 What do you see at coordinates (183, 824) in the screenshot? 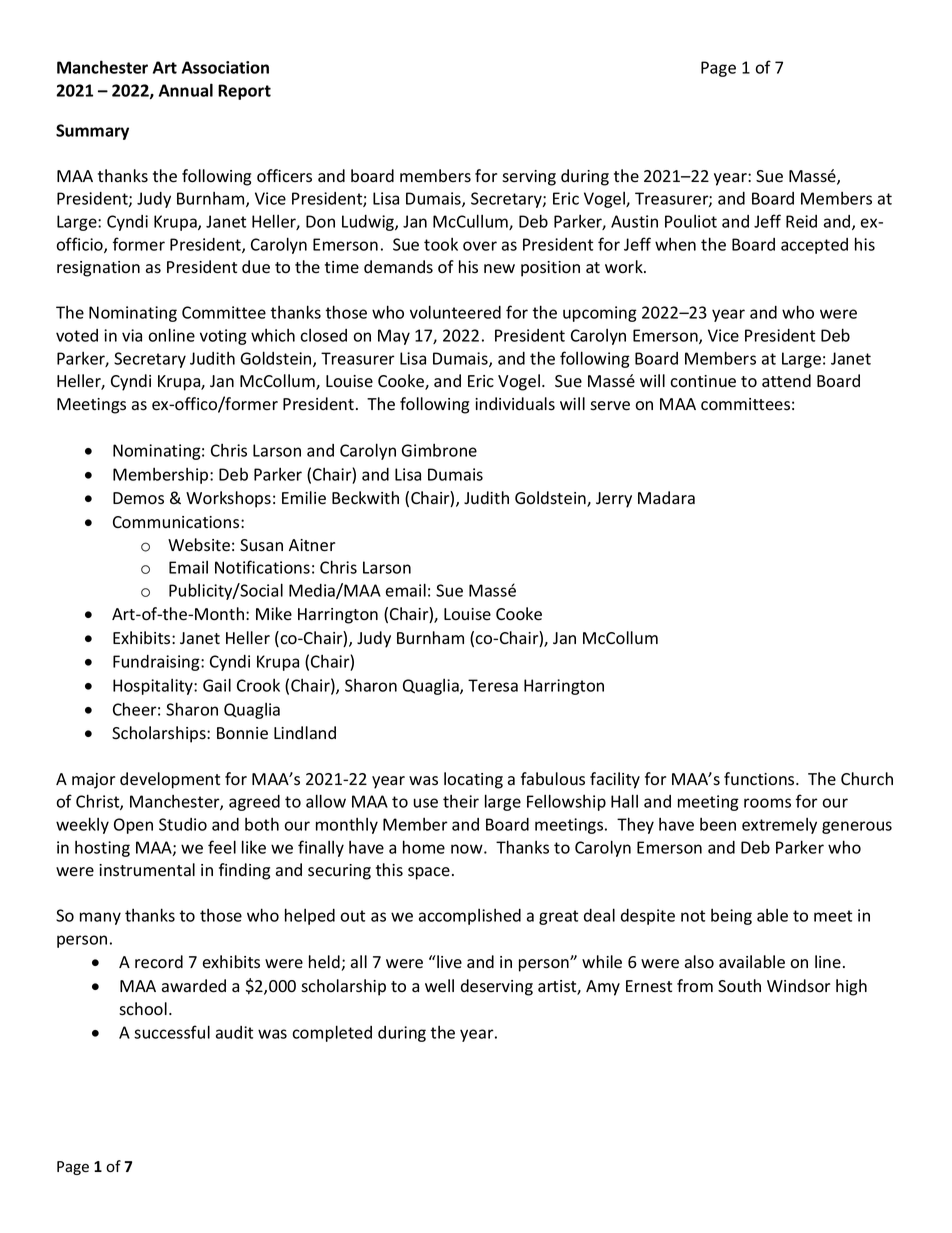
I see `Studio` at bounding box center [183, 824].
